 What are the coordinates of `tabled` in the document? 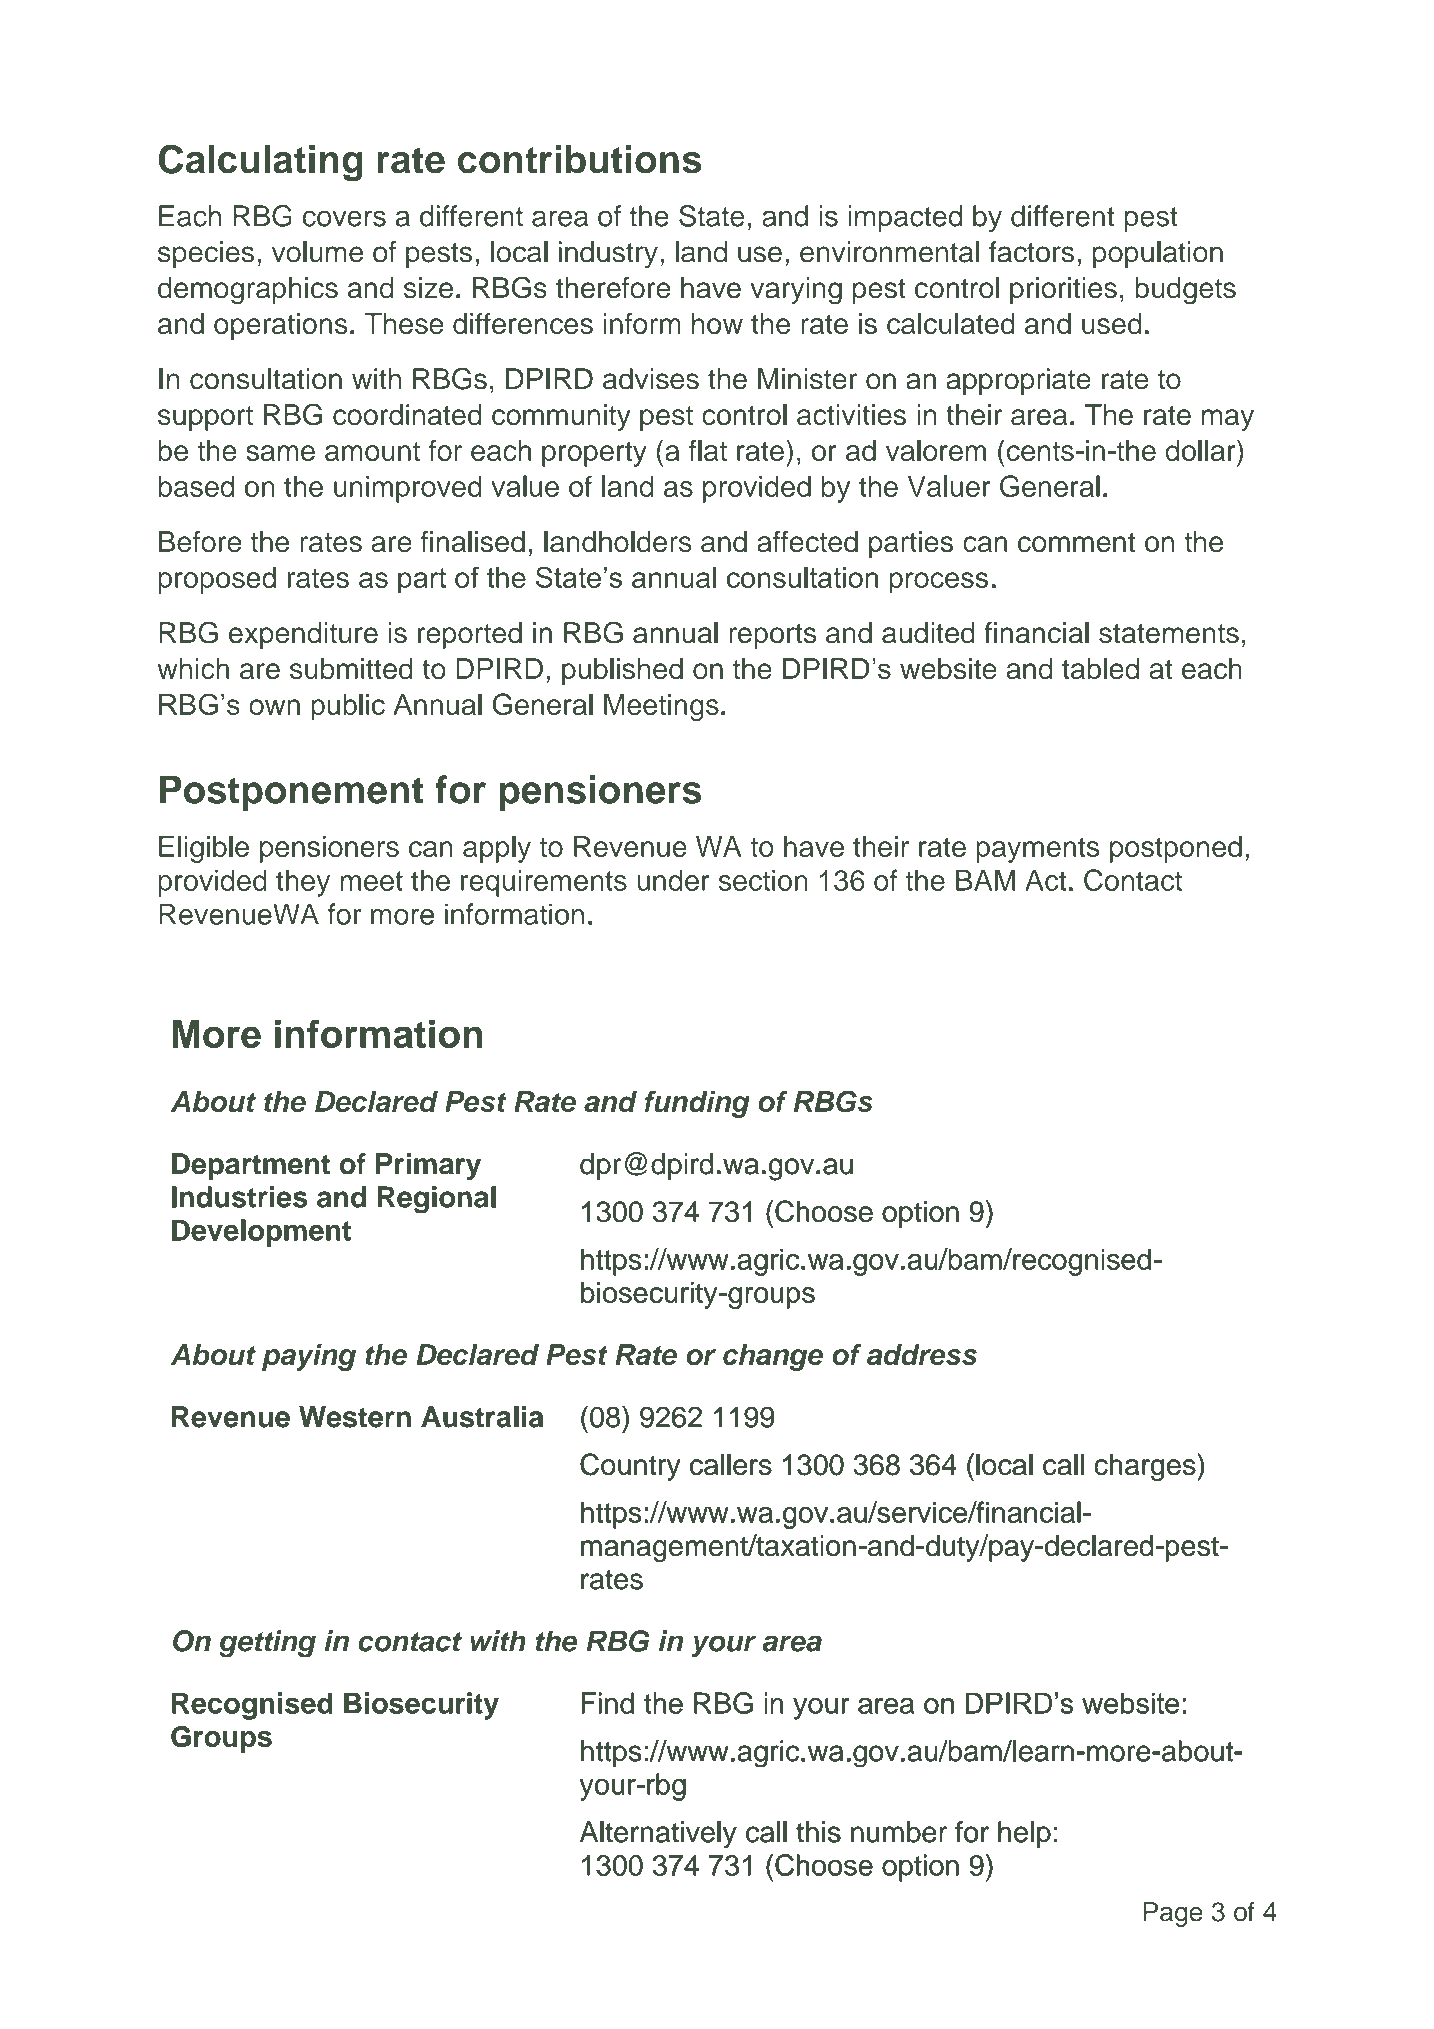 It's located at (1100, 669).
